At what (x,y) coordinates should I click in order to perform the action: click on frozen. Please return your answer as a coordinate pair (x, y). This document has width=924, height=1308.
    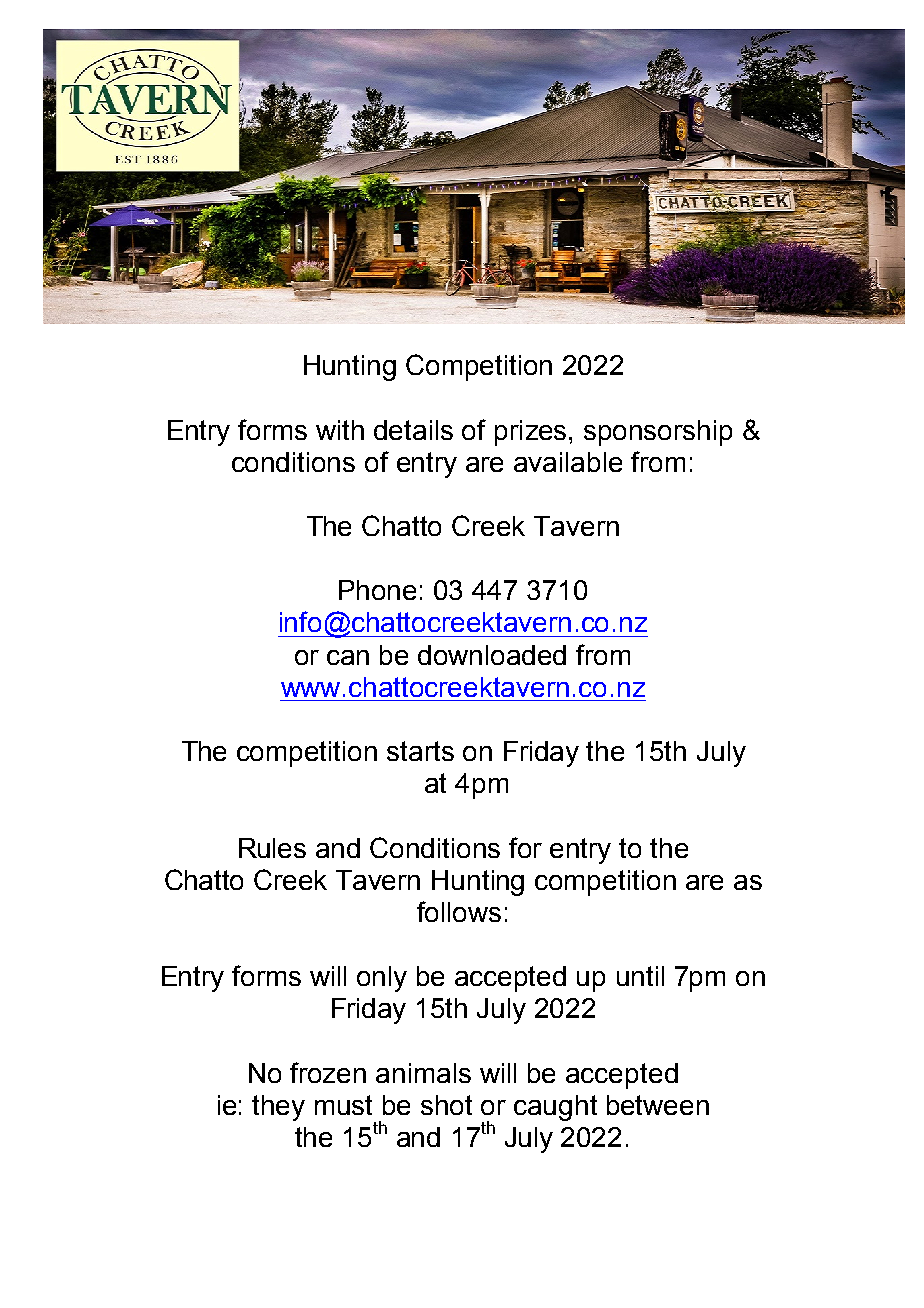
    Looking at the image, I should click on (328, 1072).
